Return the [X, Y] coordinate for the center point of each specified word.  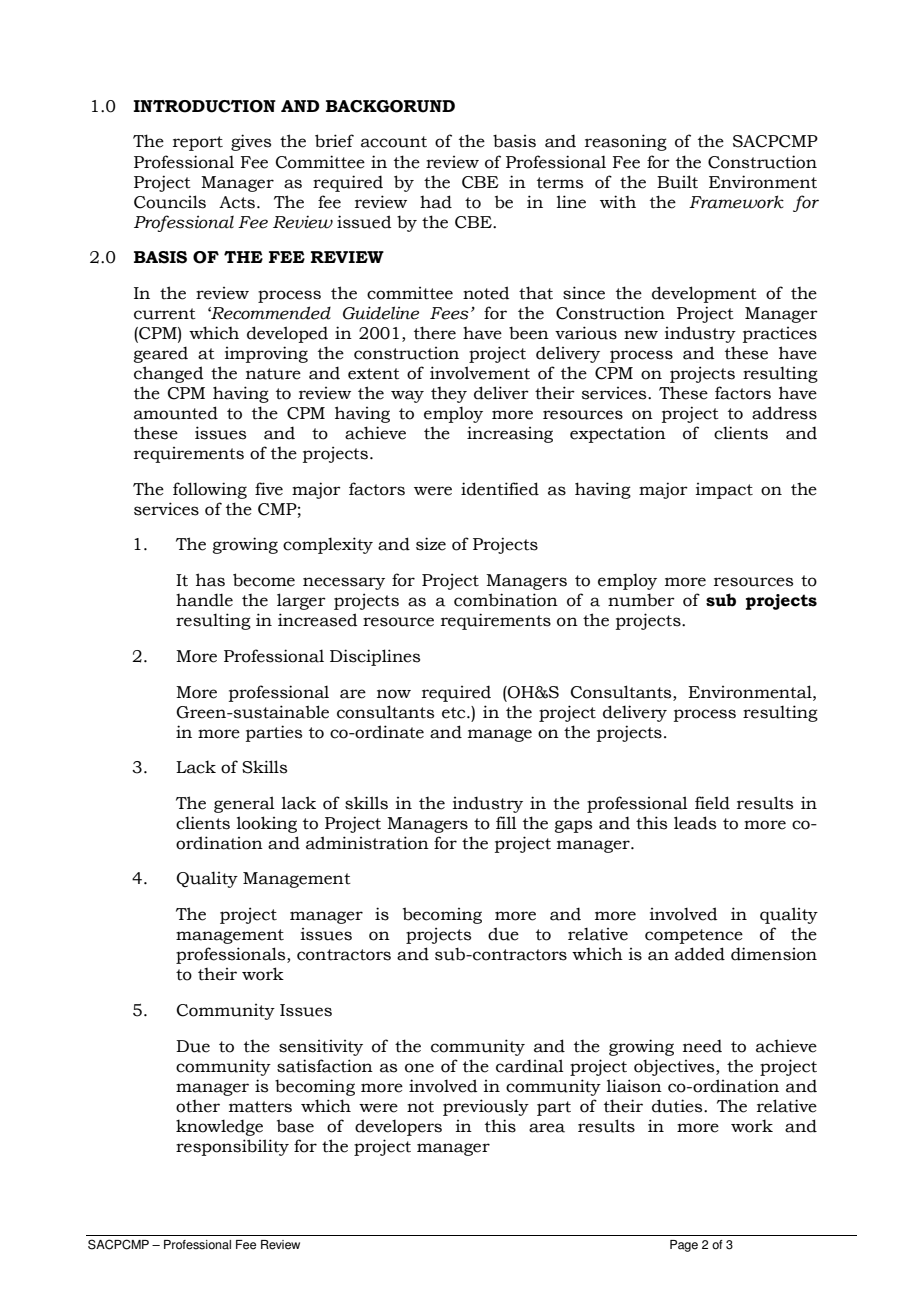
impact [724, 491]
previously [486, 1107]
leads [695, 823]
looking [266, 824]
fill [506, 822]
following [210, 490]
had [436, 202]
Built [677, 182]
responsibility [232, 1147]
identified [500, 489]
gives [251, 142]
